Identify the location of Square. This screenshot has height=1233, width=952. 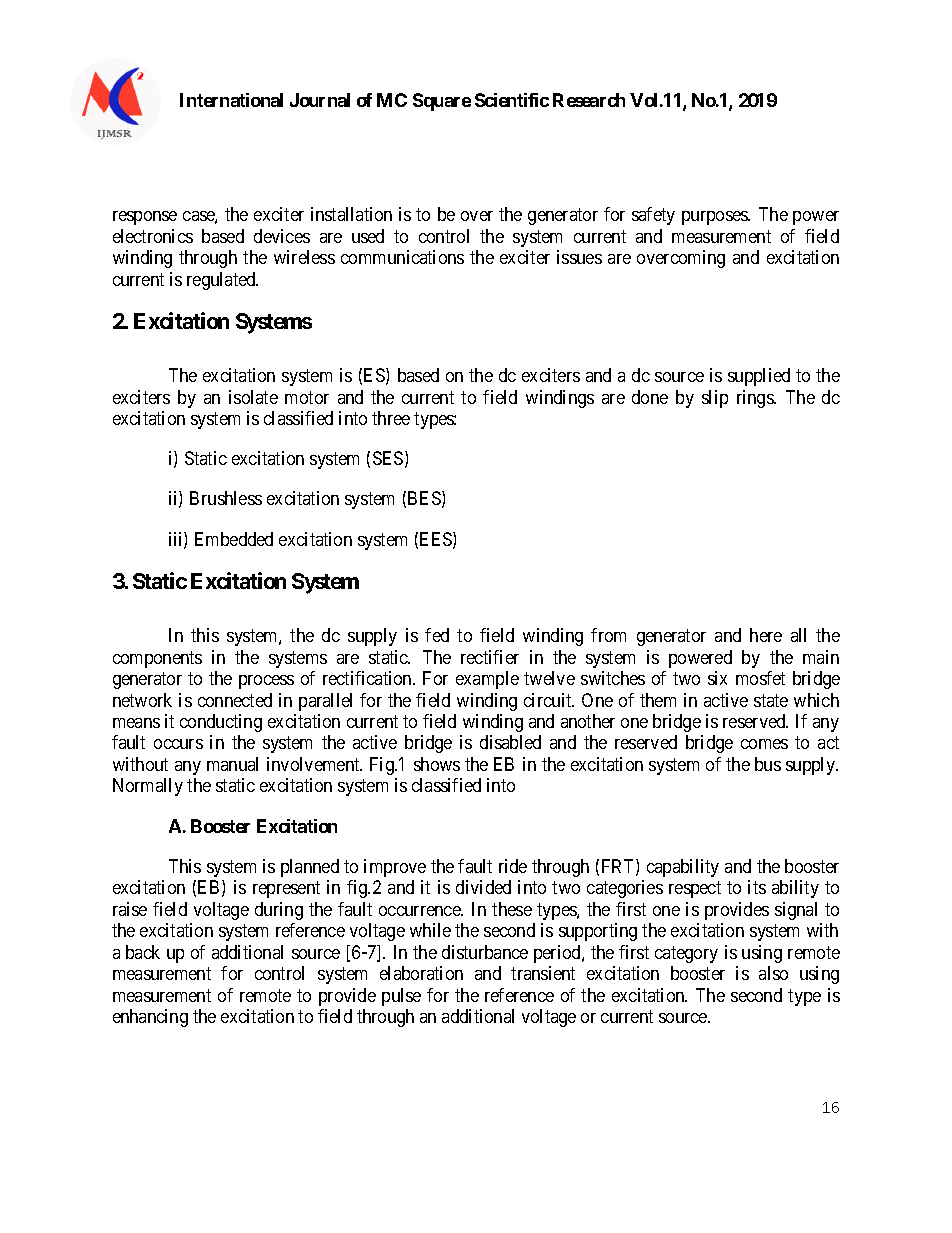
(442, 102).
